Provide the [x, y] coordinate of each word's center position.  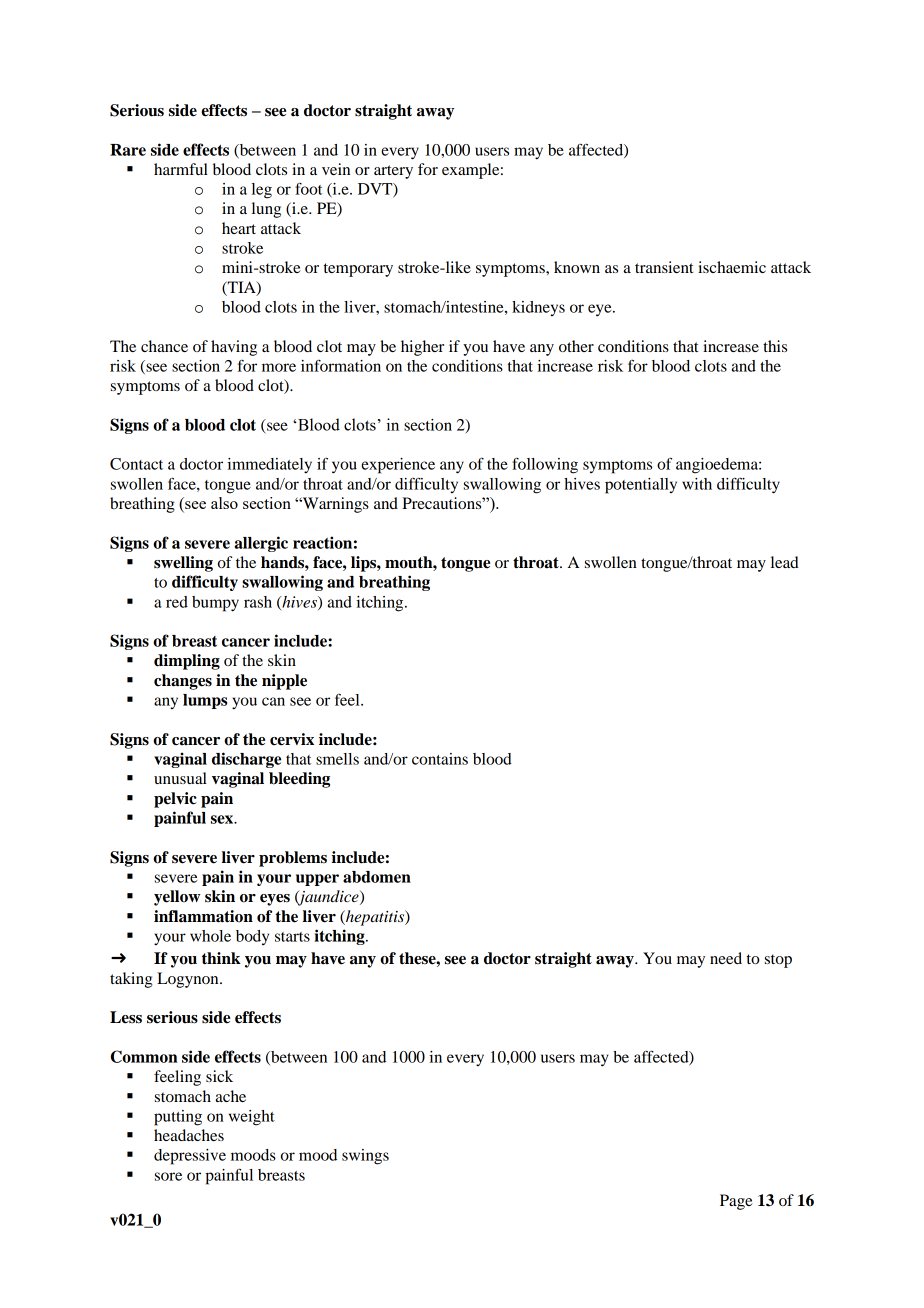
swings [365, 1157]
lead [785, 562]
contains [440, 759]
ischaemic [732, 267]
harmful [181, 169]
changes [183, 682]
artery [393, 172]
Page [736, 1202]
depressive [190, 1157]
